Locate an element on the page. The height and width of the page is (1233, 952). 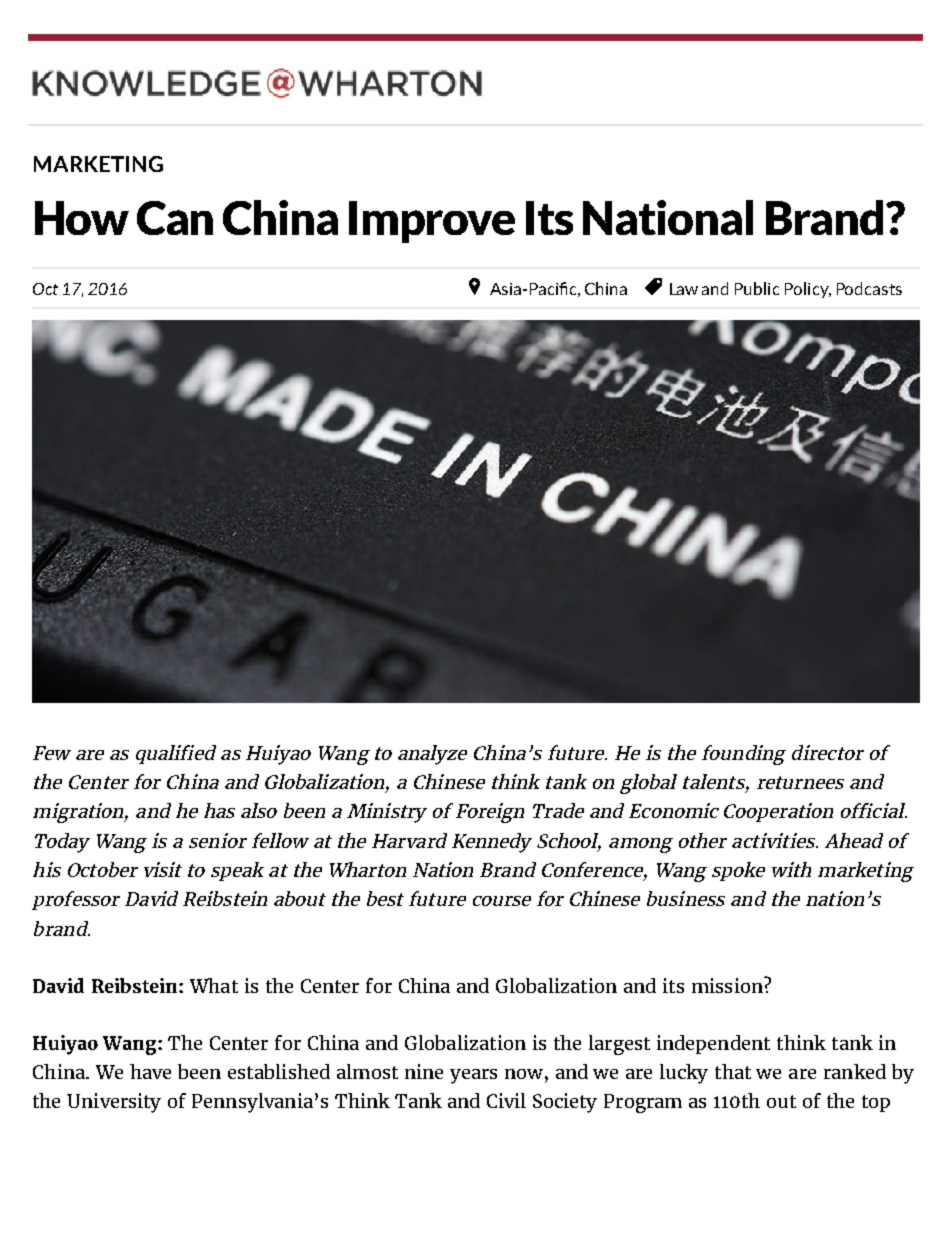
Improve is located at coordinates (432, 222).
